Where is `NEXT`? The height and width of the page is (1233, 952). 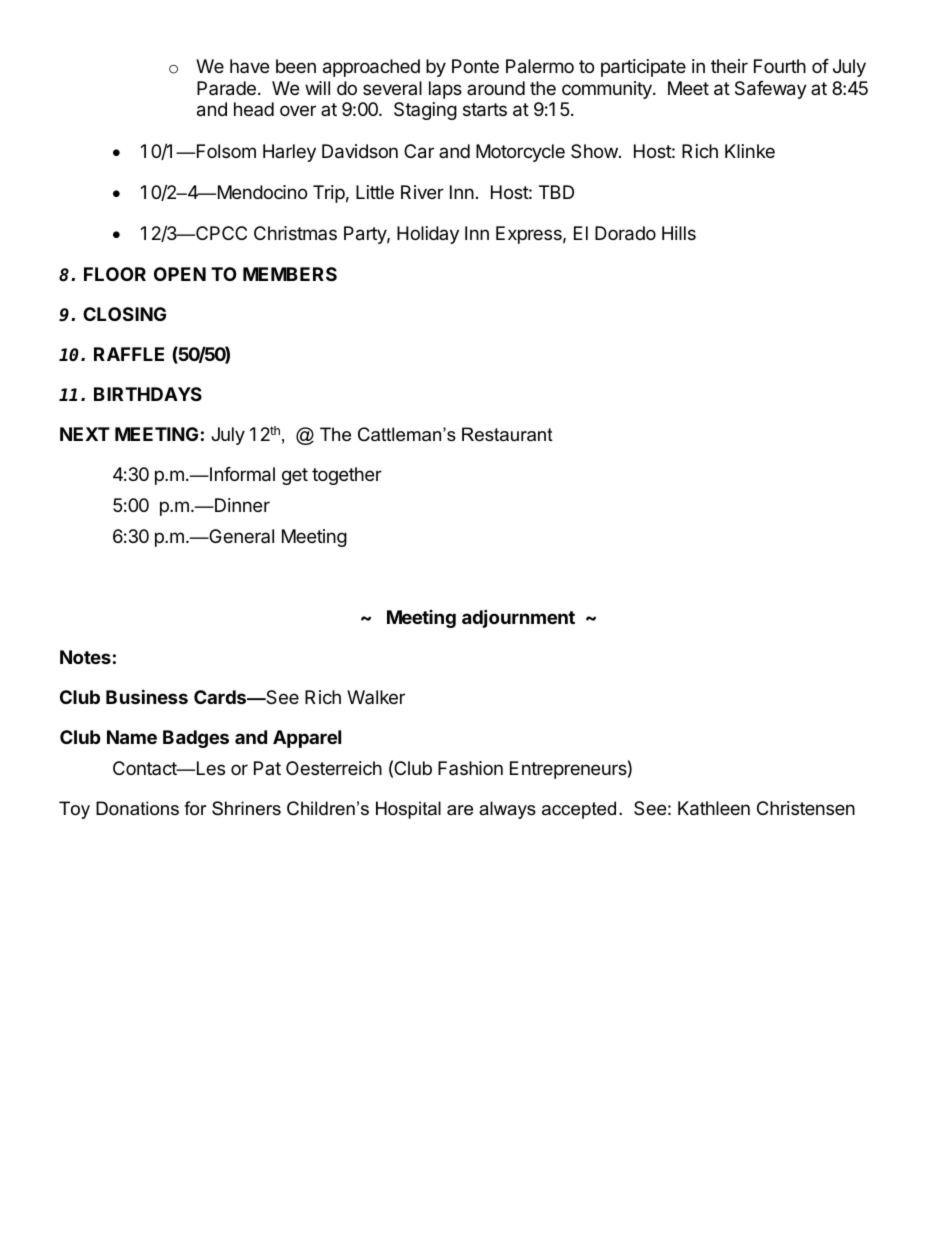 NEXT is located at coordinates (85, 434).
